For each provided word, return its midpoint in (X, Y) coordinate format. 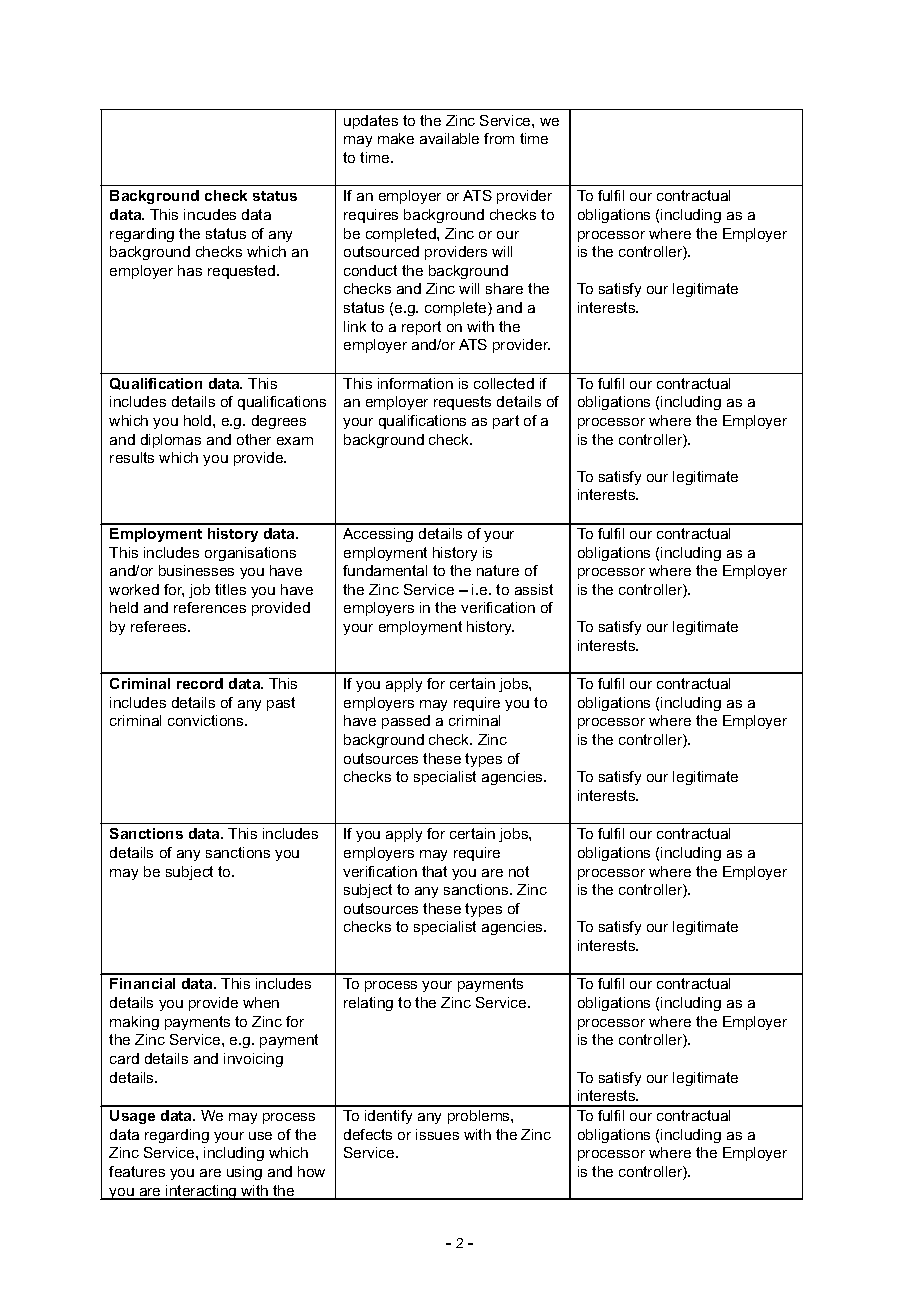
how (311, 1171)
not (519, 871)
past (281, 704)
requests (462, 403)
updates (371, 122)
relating (368, 1004)
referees (160, 626)
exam (295, 441)
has (190, 270)
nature (498, 570)
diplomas (171, 441)
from (499, 138)
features (137, 1171)
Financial (142, 983)
